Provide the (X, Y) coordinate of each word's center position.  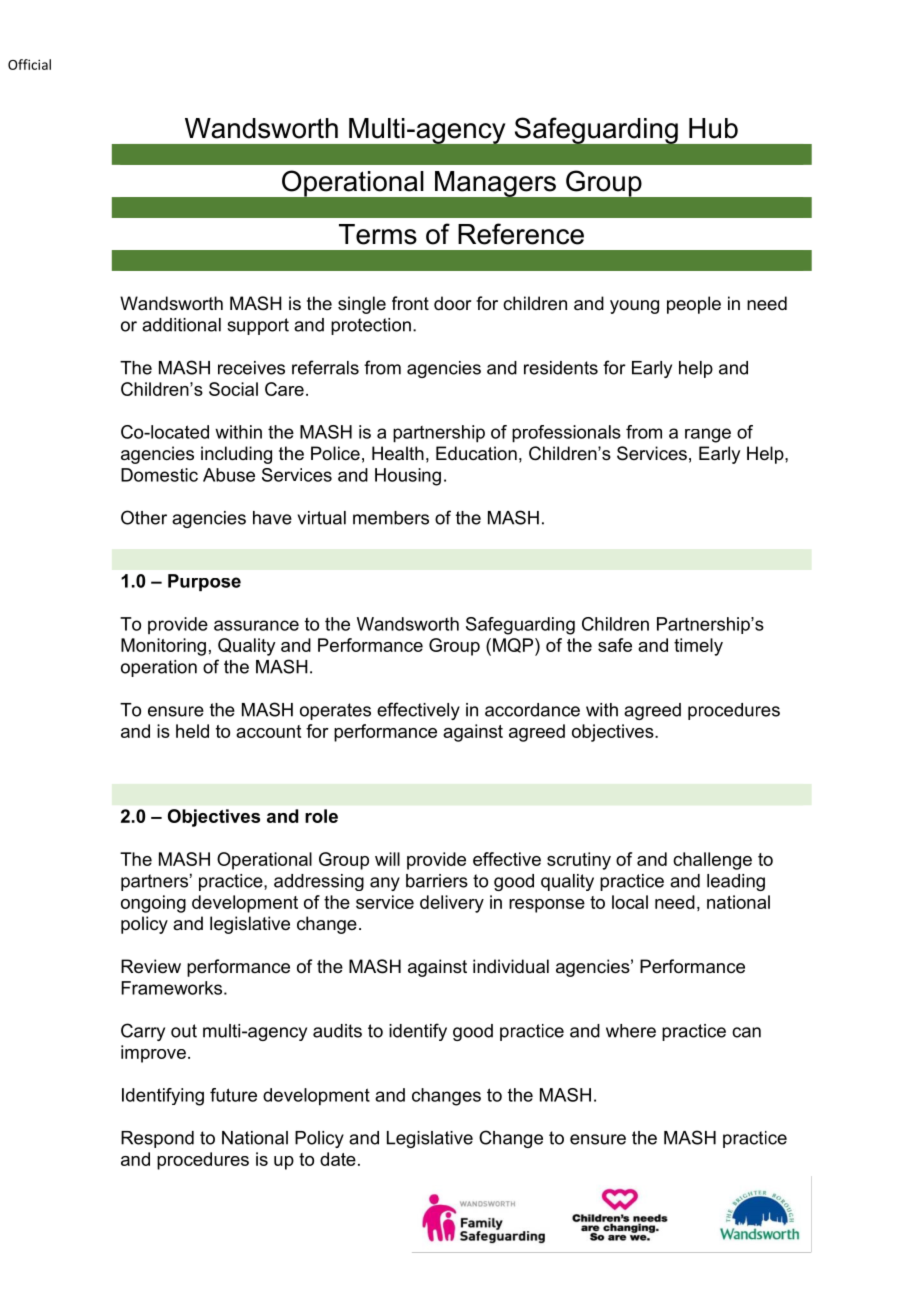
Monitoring (163, 647)
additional (181, 325)
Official (29, 64)
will (387, 859)
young (634, 307)
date (338, 1159)
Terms (378, 234)
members (391, 518)
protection (371, 326)
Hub (713, 128)
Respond (157, 1139)
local (630, 902)
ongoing (153, 904)
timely (698, 647)
